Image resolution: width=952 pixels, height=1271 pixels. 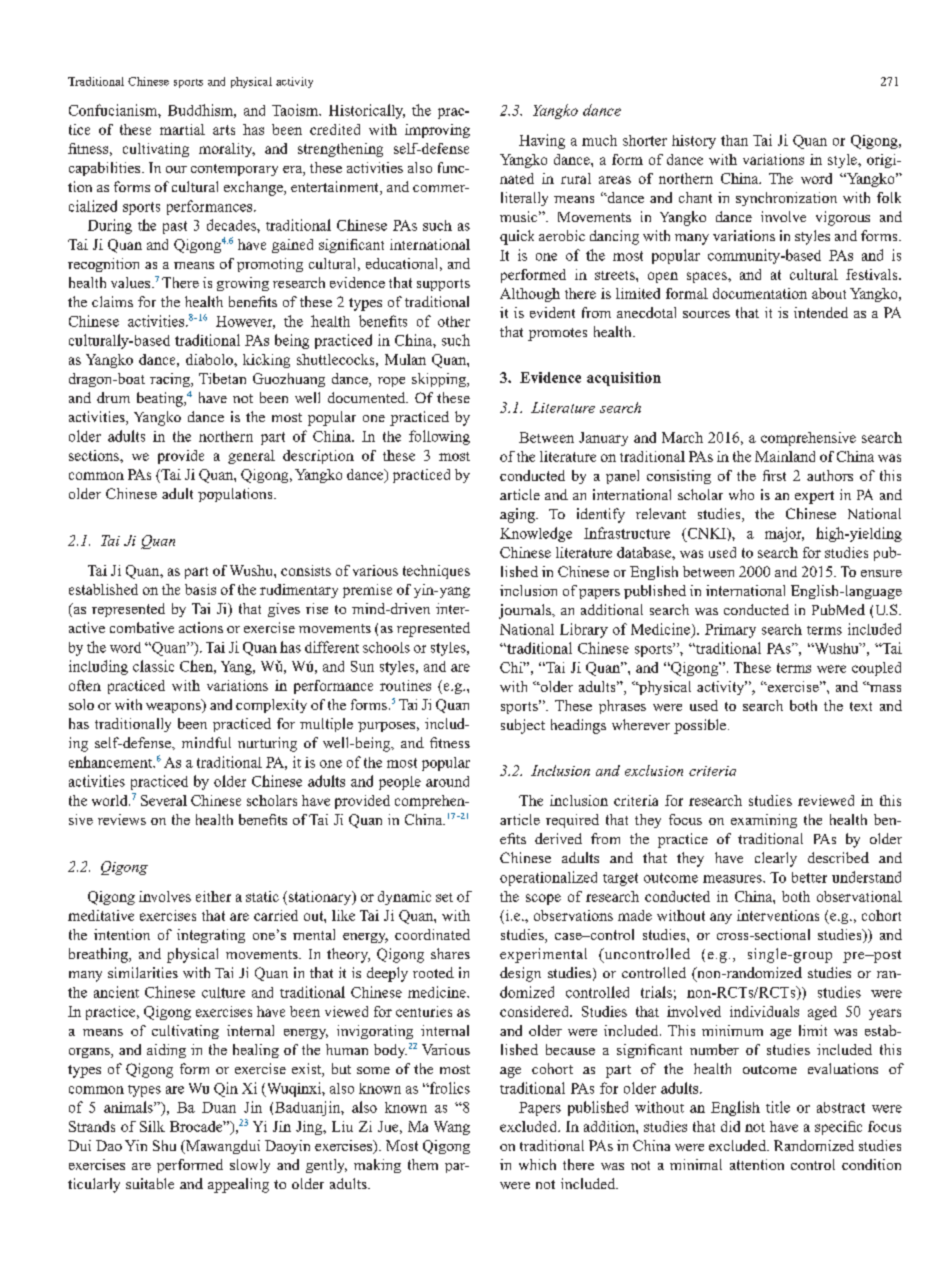 I want to click on classic, so click(x=153, y=666).
